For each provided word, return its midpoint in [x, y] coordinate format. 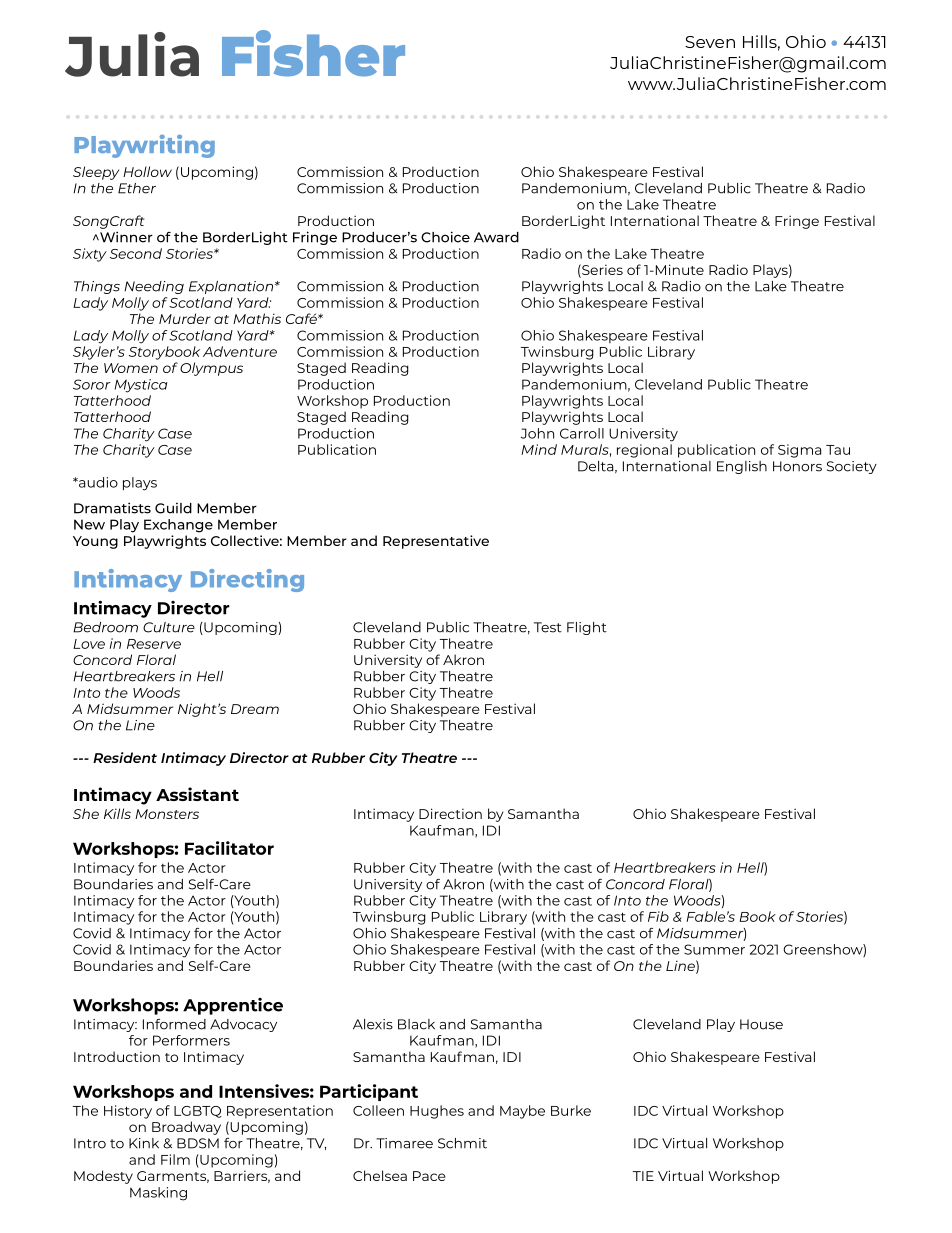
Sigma [799, 451]
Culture [169, 627]
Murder [185, 318]
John [537, 433]
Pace [429, 1176]
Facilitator [229, 848]
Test [548, 627]
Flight [587, 628]
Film [175, 1159]
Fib [658, 916]
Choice [445, 237]
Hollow [147, 171]
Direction [450, 813]
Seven [710, 42]
